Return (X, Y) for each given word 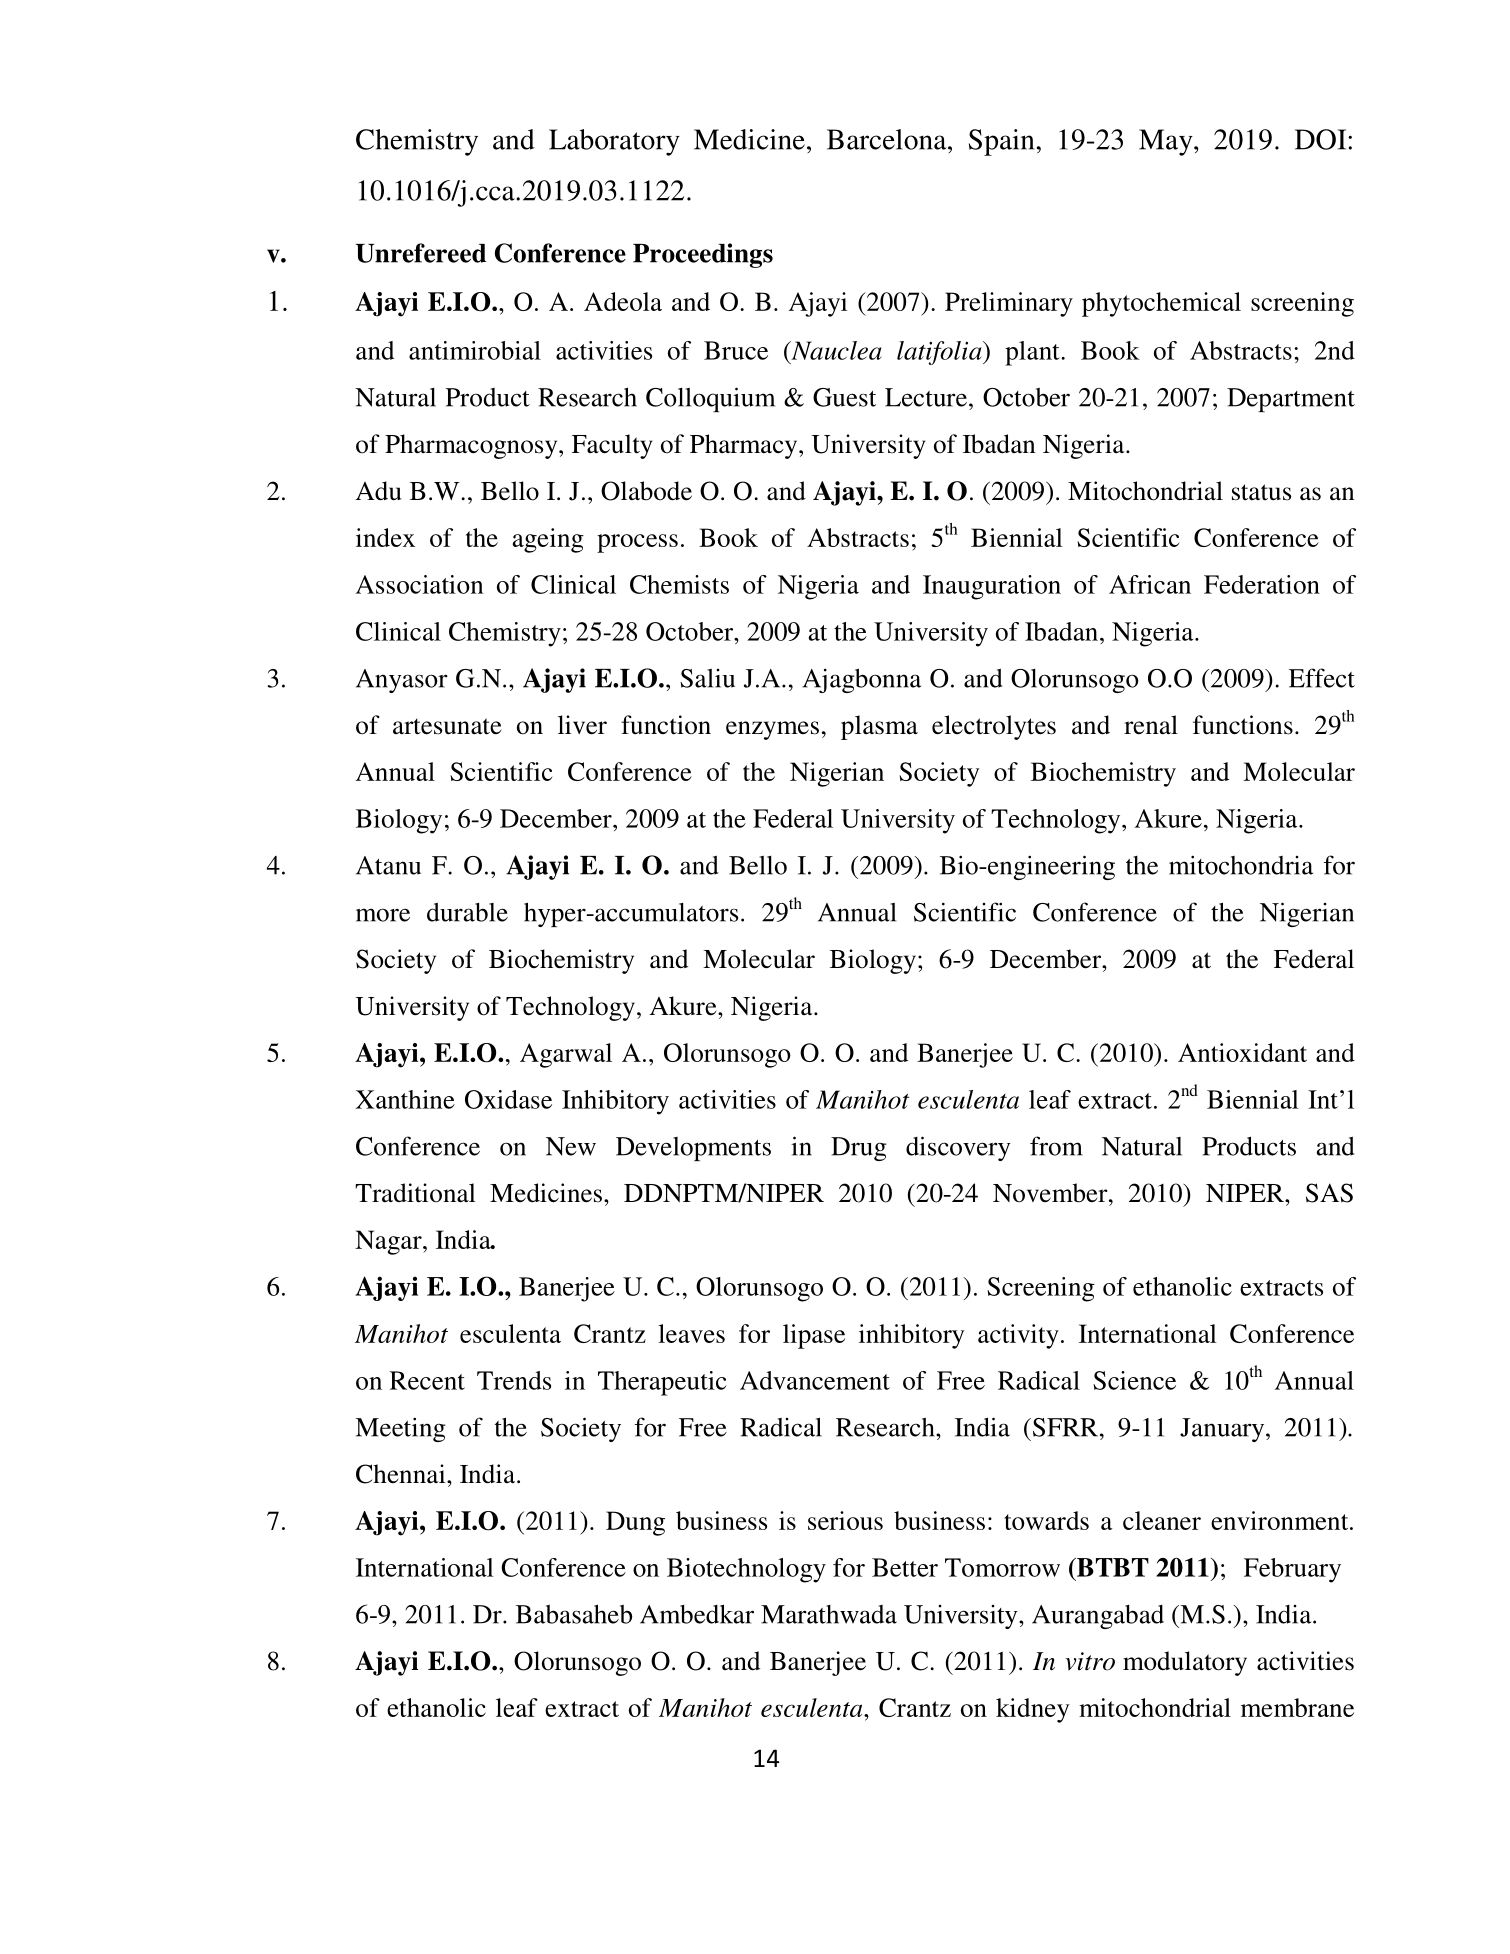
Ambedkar (697, 1614)
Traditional (415, 1193)
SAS (1329, 1193)
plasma (879, 727)
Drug (859, 1149)
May (1167, 142)
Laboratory (614, 142)
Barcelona (888, 139)
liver (582, 725)
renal (1151, 725)
